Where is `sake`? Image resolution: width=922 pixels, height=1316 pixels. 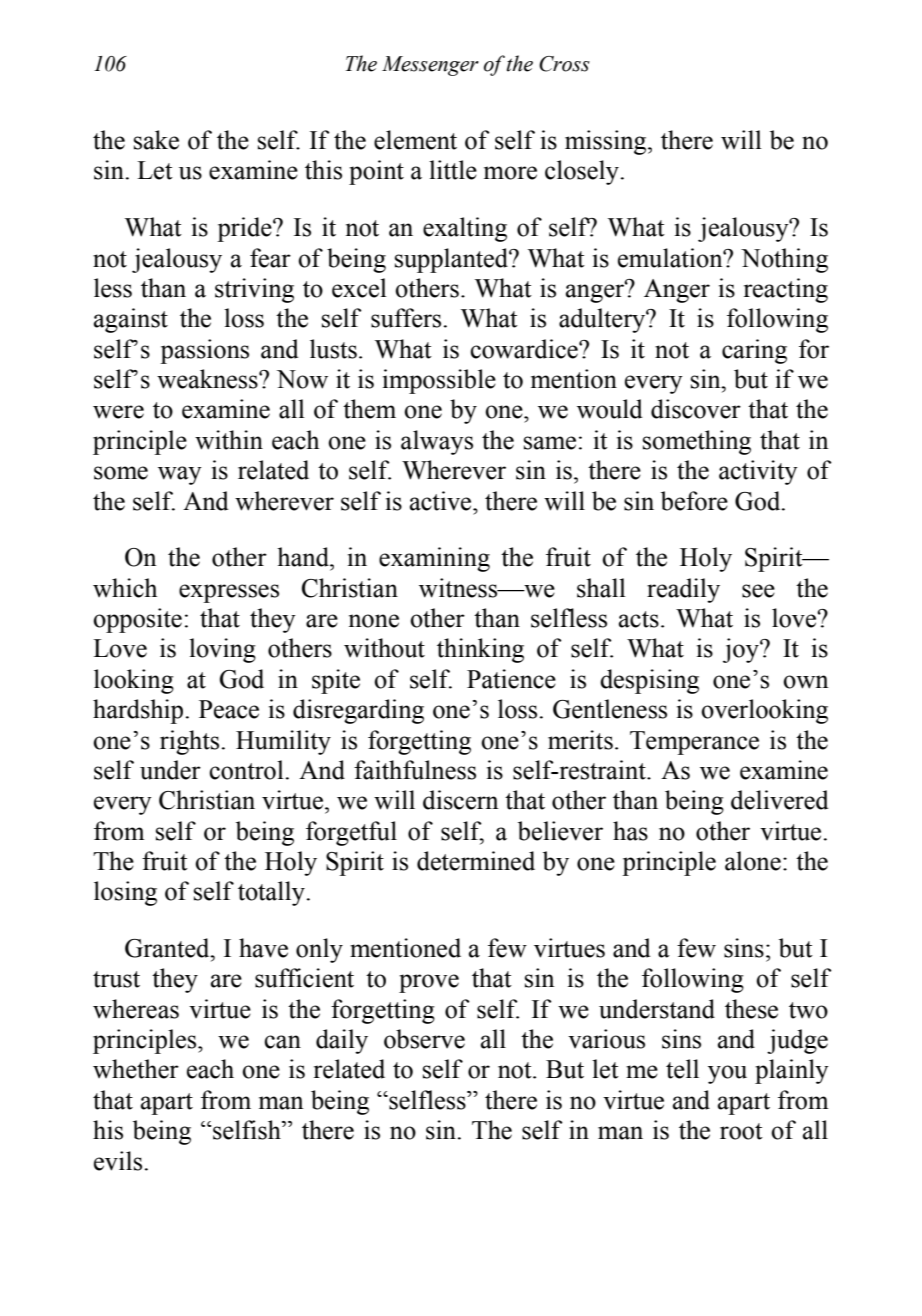
sake is located at coordinates (156, 140).
